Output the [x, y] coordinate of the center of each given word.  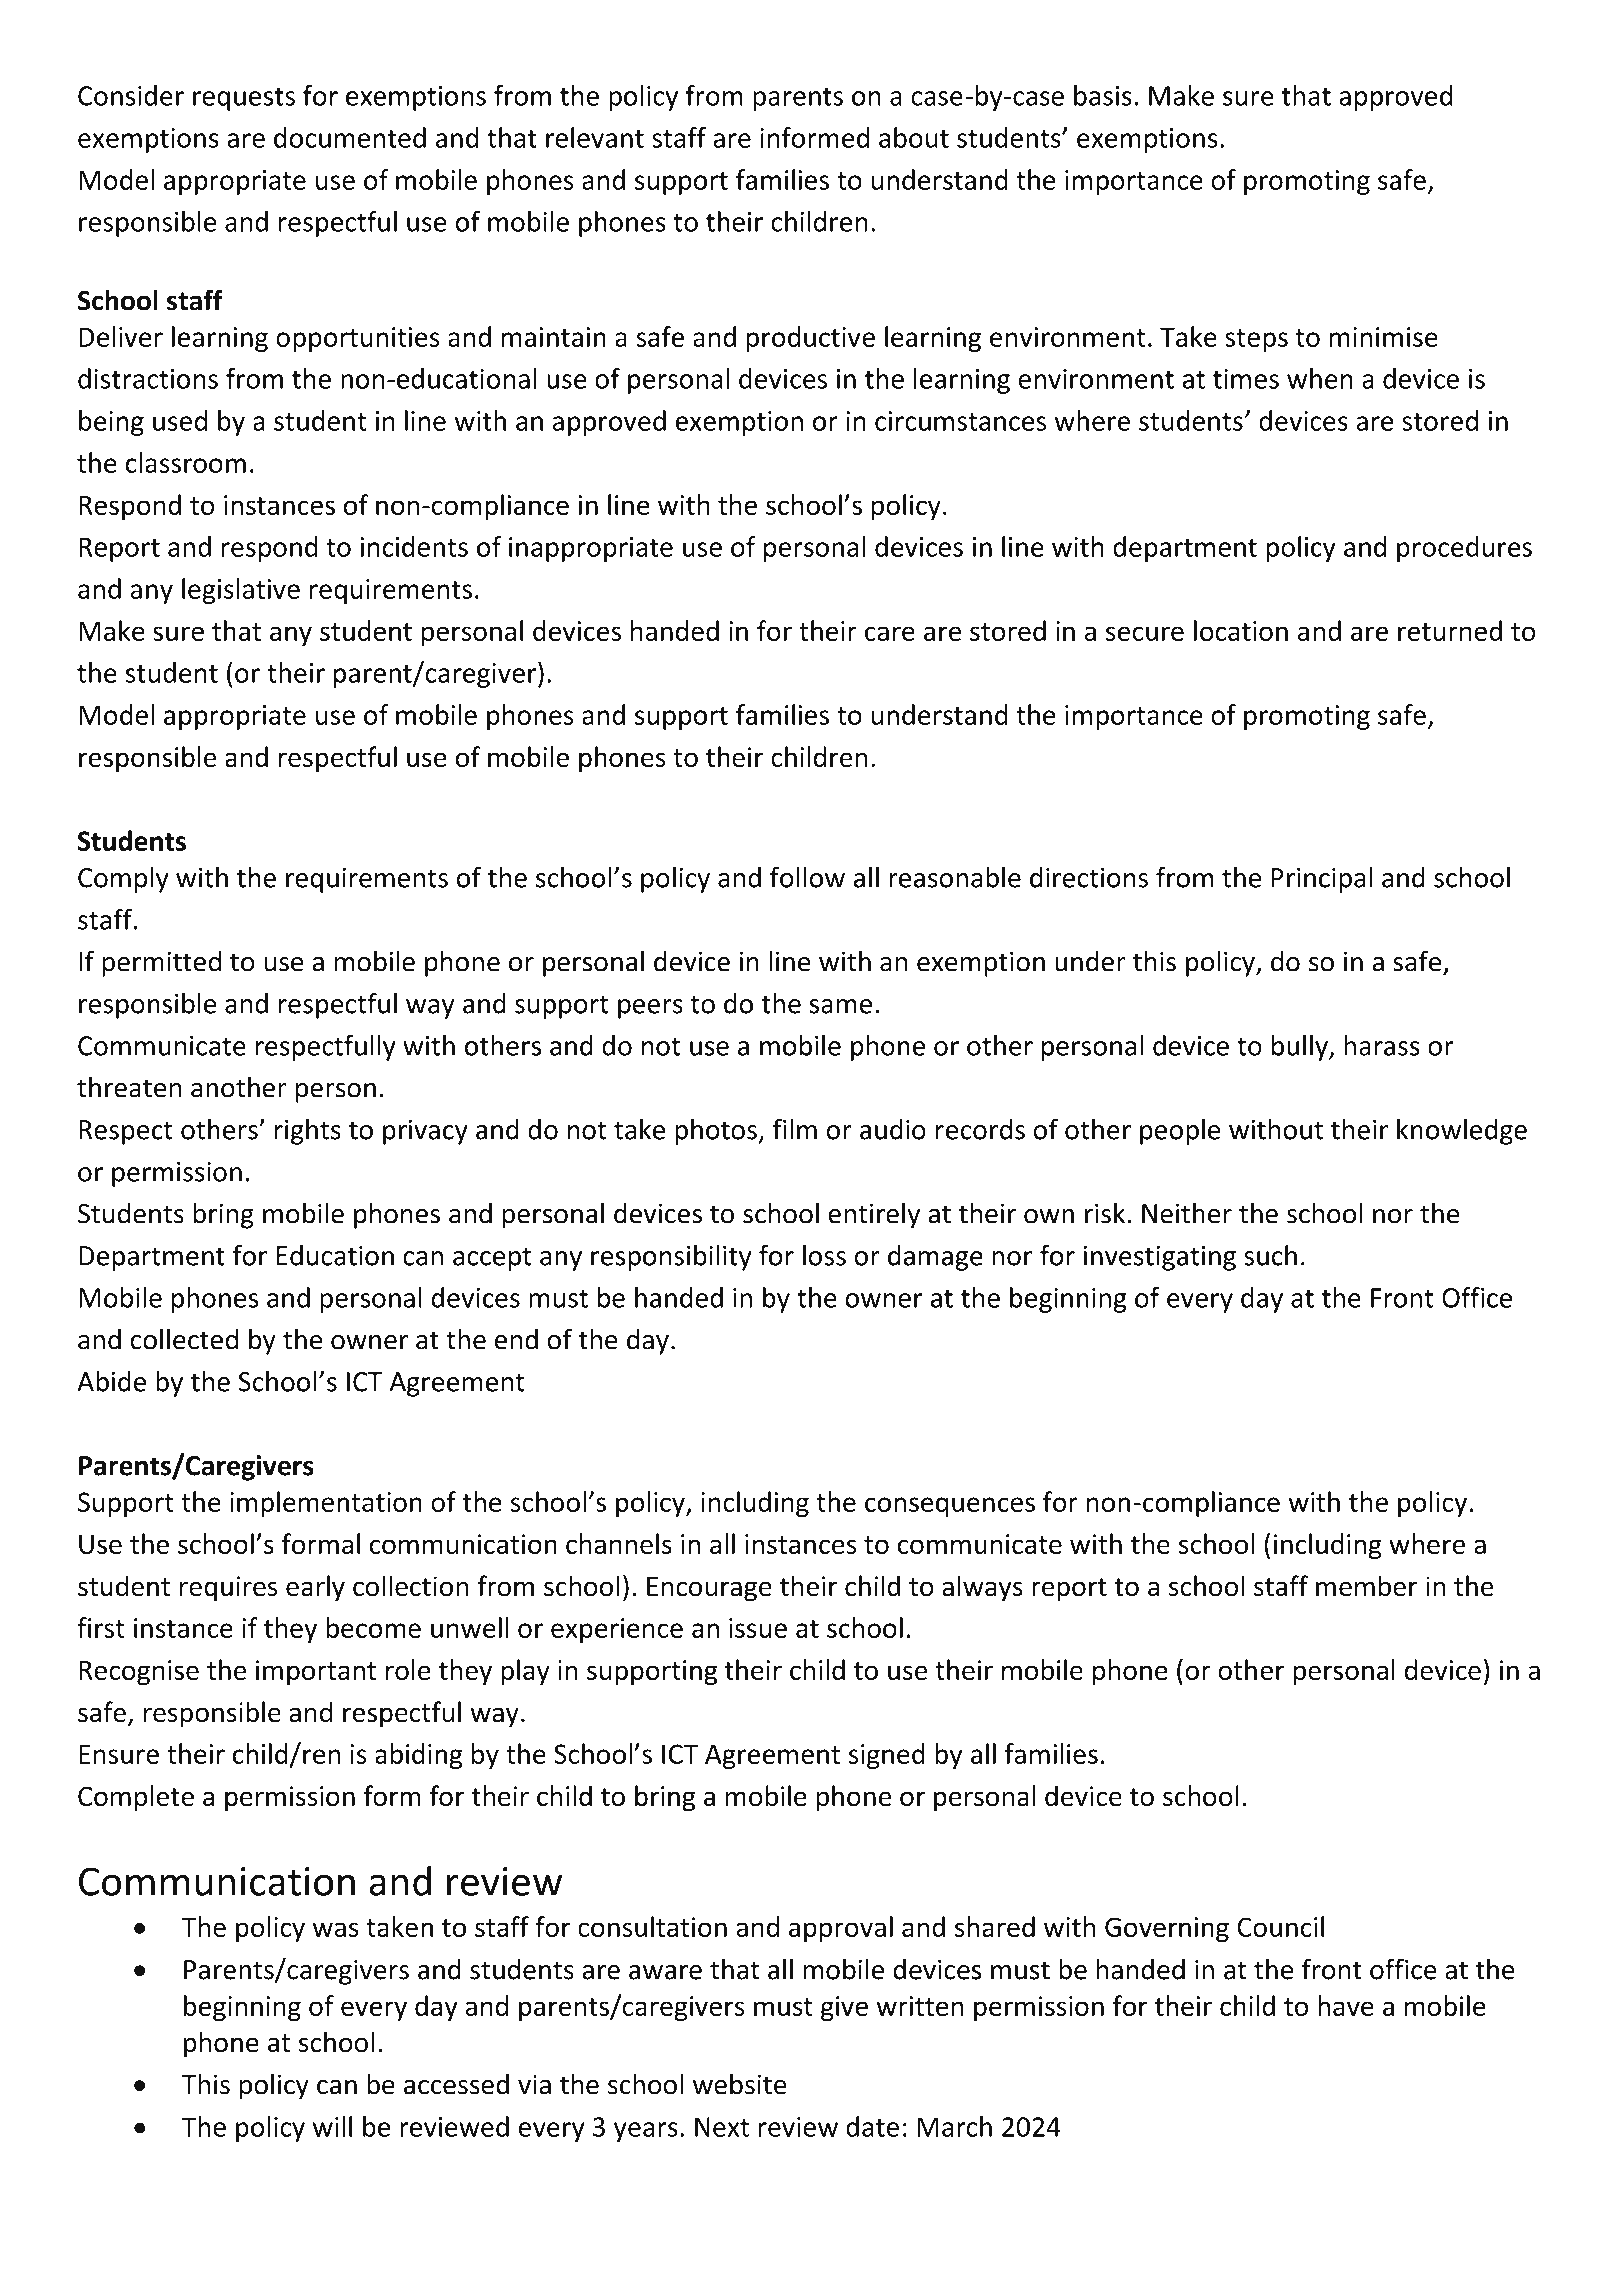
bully [1301, 1048]
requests [244, 99]
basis [1103, 95]
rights [308, 1132]
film [794, 1129]
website [740, 2084]
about [914, 137]
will [332, 2126]
